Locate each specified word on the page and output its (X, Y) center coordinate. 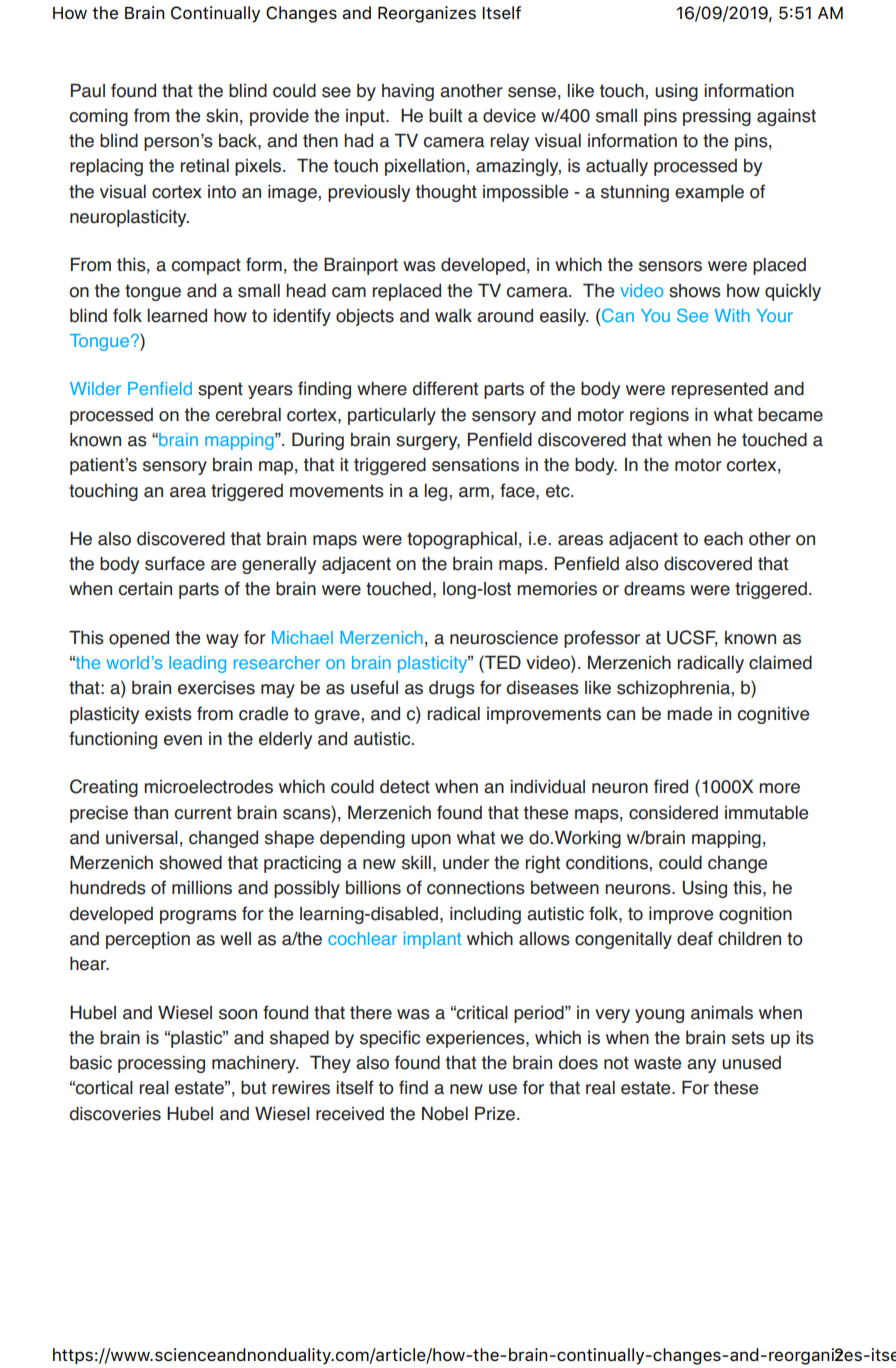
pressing (717, 117)
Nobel (445, 1113)
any (701, 1066)
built (445, 115)
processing (161, 1064)
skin (222, 116)
